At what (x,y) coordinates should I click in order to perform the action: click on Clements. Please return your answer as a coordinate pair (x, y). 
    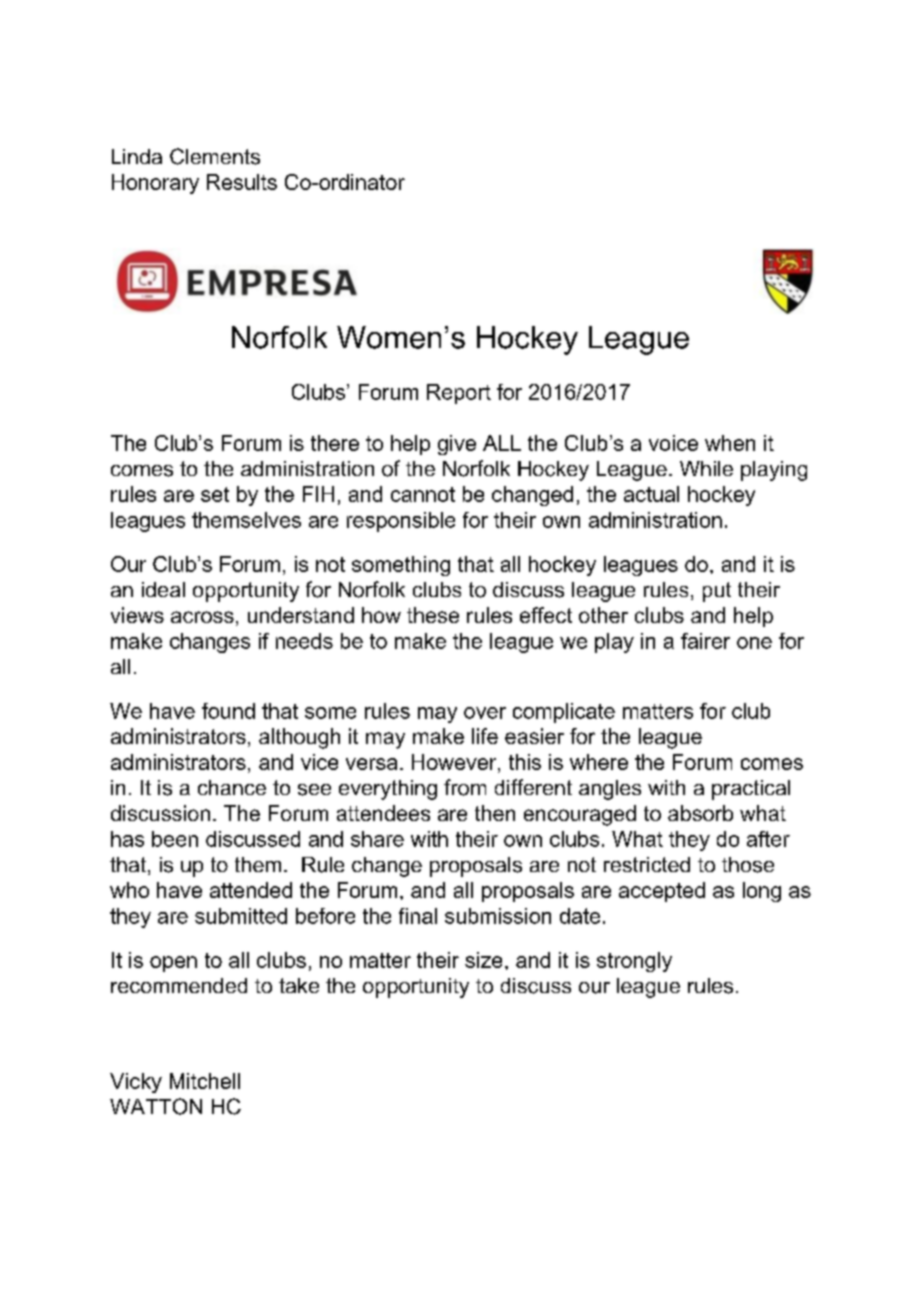
    Looking at the image, I should click on (215, 156).
